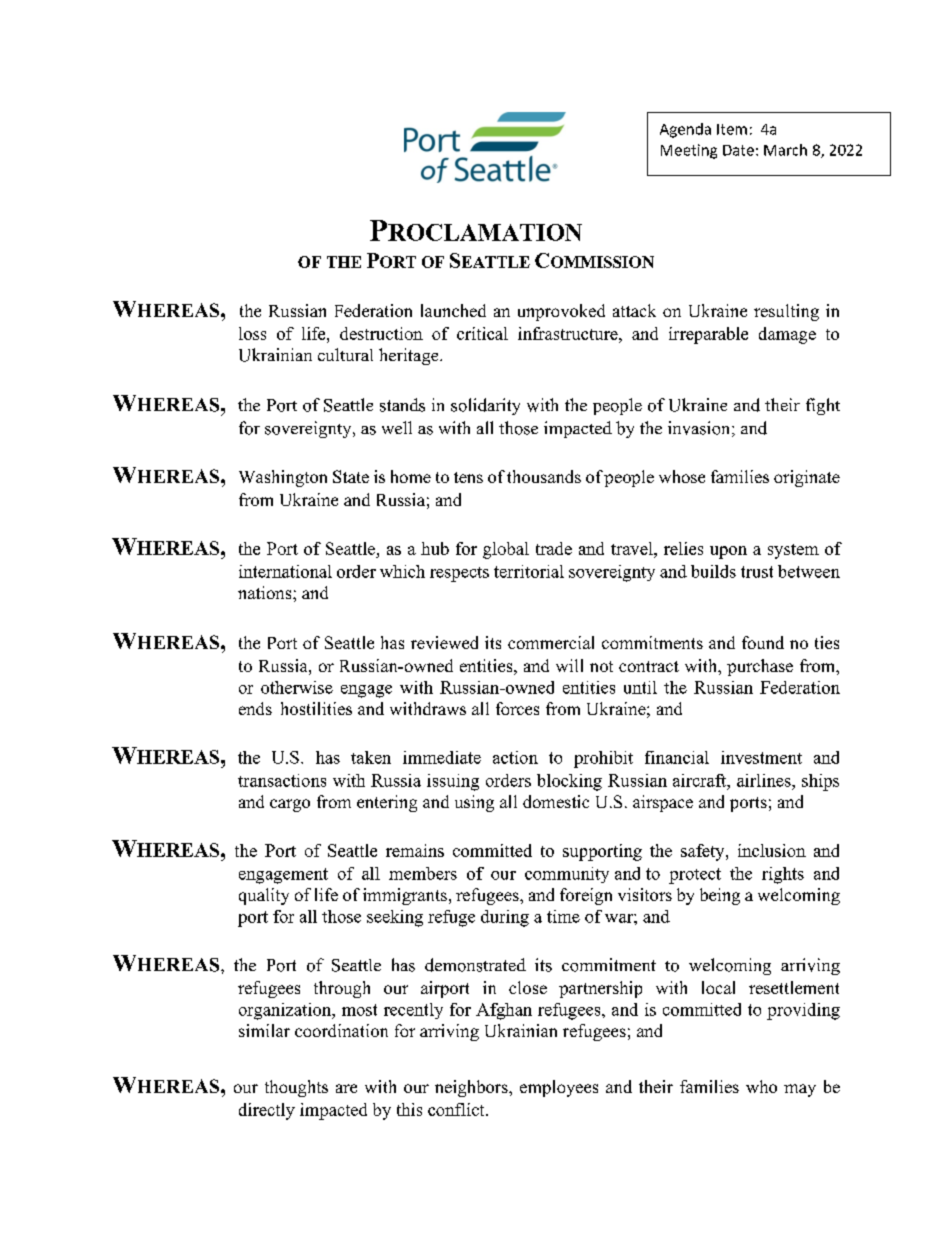 The image size is (952, 1233). I want to click on thoughts, so click(296, 1088).
